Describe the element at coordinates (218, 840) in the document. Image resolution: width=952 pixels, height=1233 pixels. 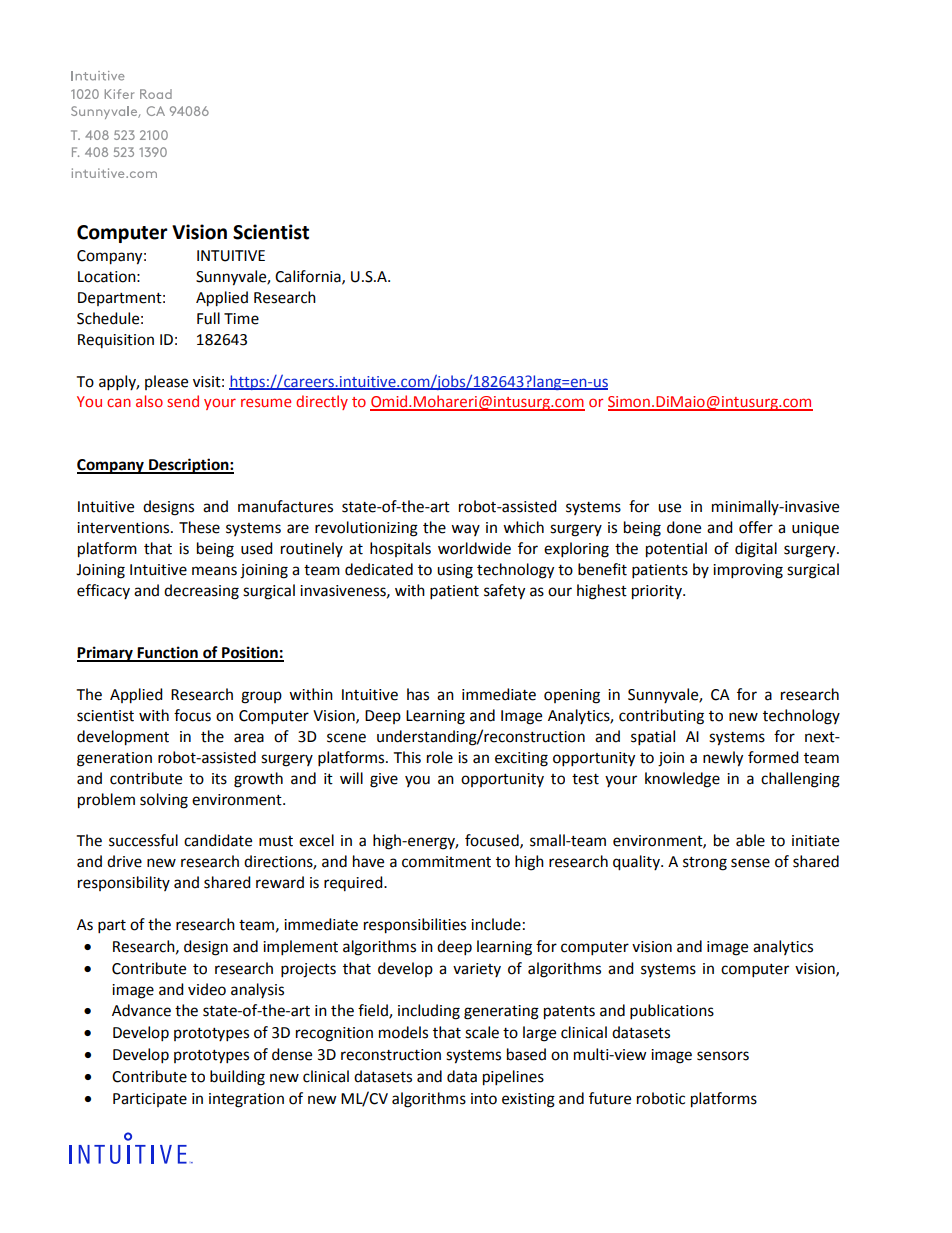
I see `candidate` at that location.
